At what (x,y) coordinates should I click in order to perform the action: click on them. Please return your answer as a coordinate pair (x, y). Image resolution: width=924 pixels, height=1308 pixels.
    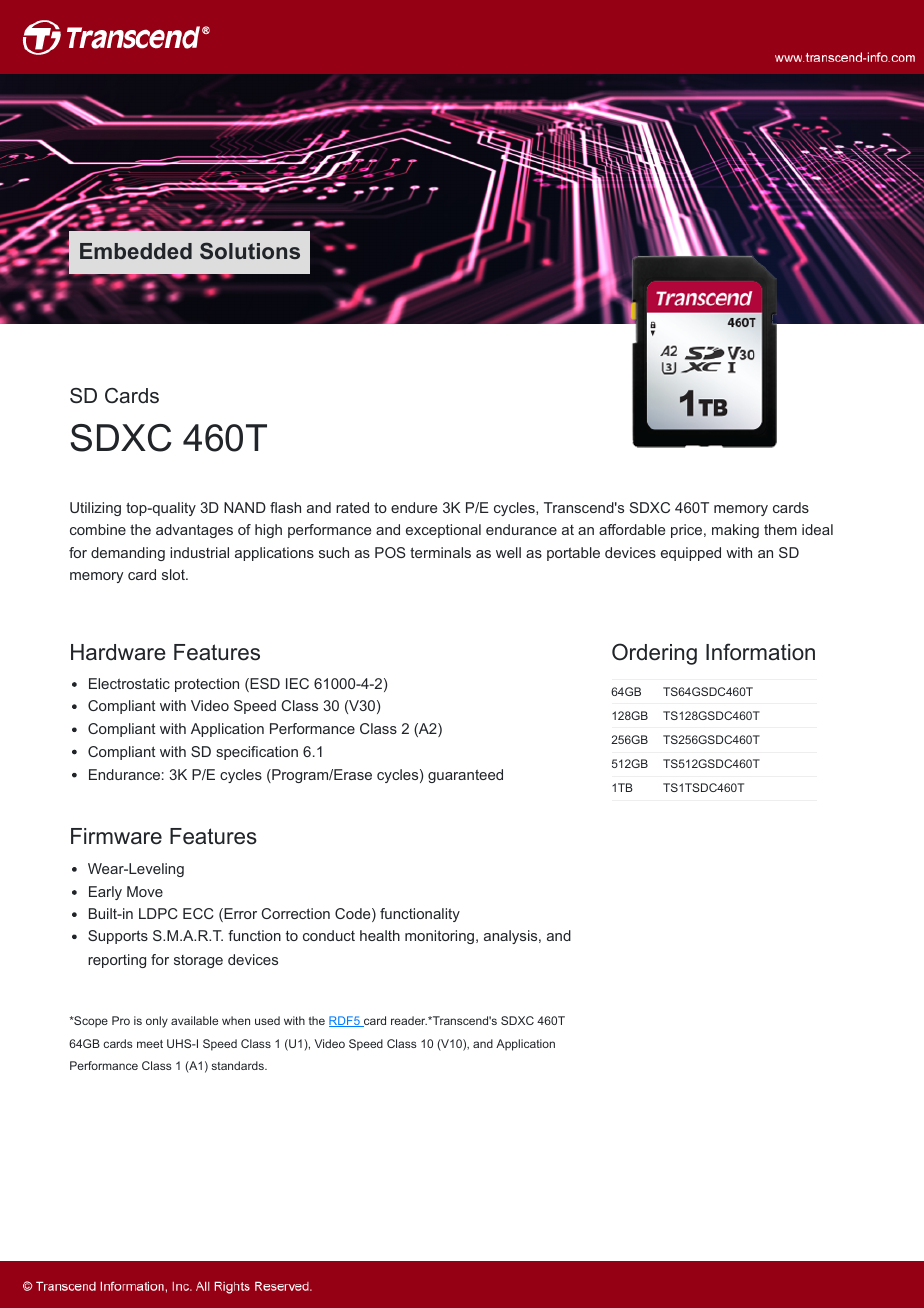
    Looking at the image, I should click on (780, 529).
